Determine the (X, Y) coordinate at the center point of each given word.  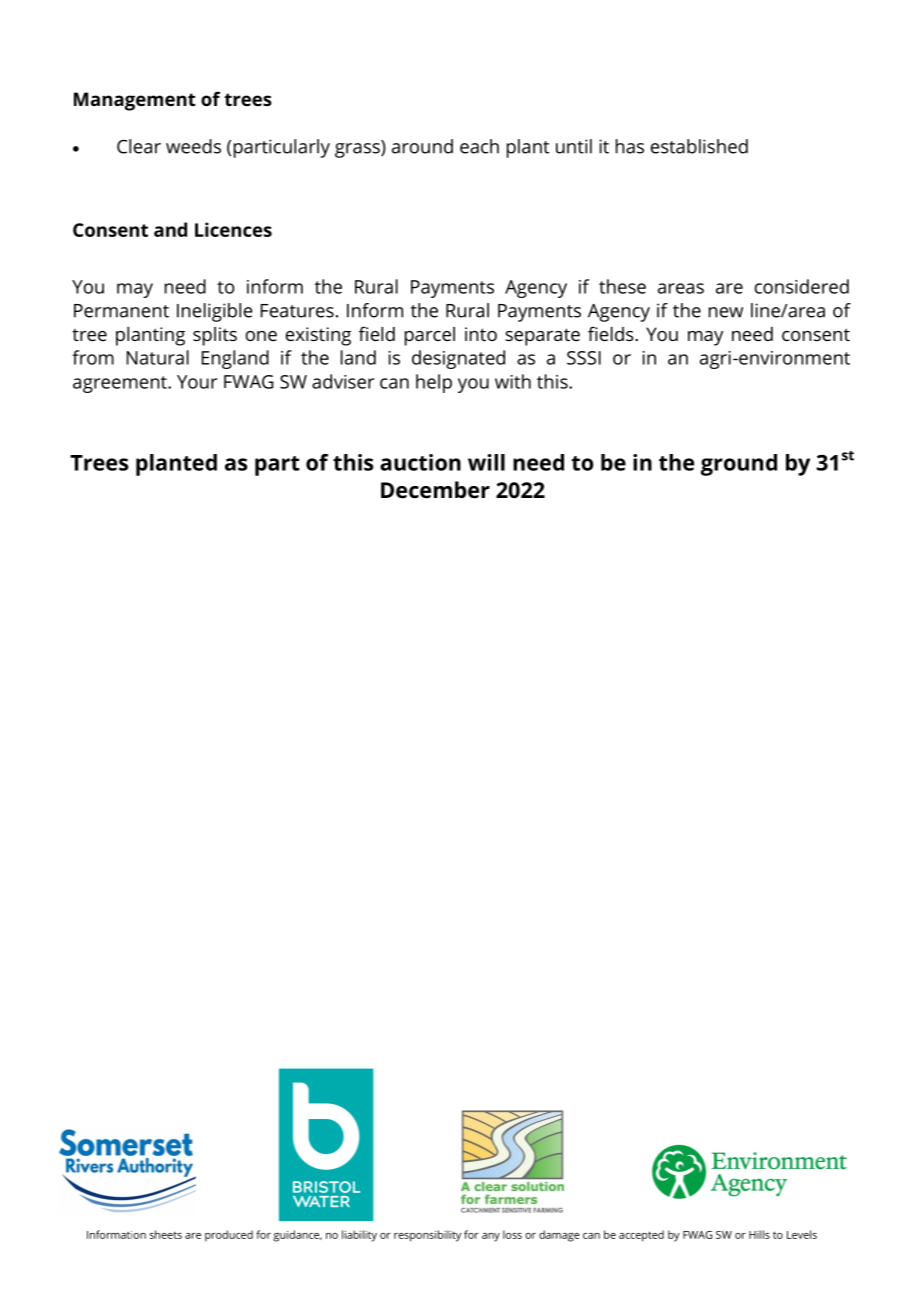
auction (420, 462)
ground (739, 465)
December (435, 490)
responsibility (427, 1236)
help (434, 383)
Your (197, 382)
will (486, 462)
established (699, 146)
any (491, 1237)
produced (229, 1236)
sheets (166, 1234)
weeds (193, 146)
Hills (759, 1234)
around (422, 146)
